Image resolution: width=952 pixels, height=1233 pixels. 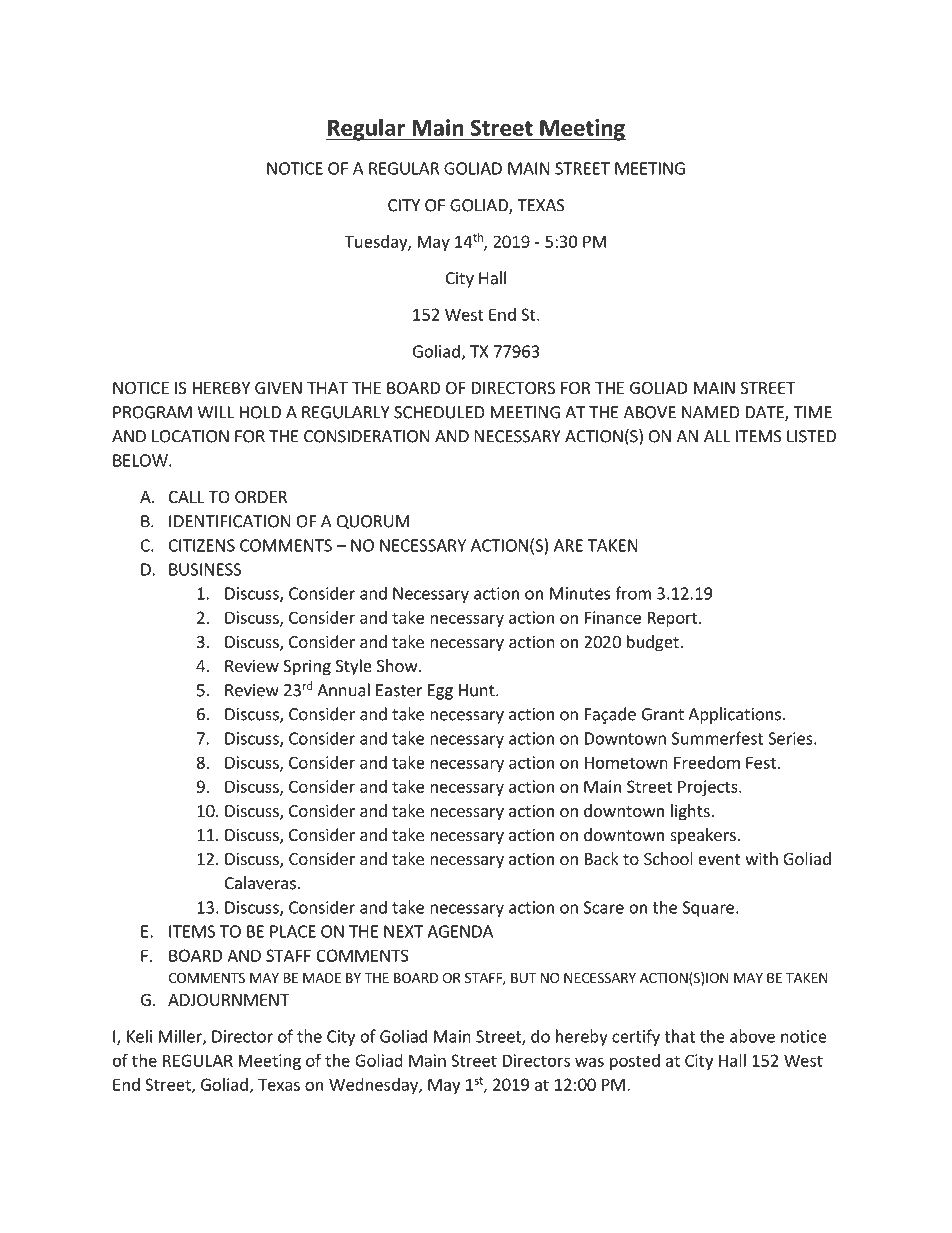 What do you see at coordinates (343, 690) in the document?
I see `Annual` at bounding box center [343, 690].
